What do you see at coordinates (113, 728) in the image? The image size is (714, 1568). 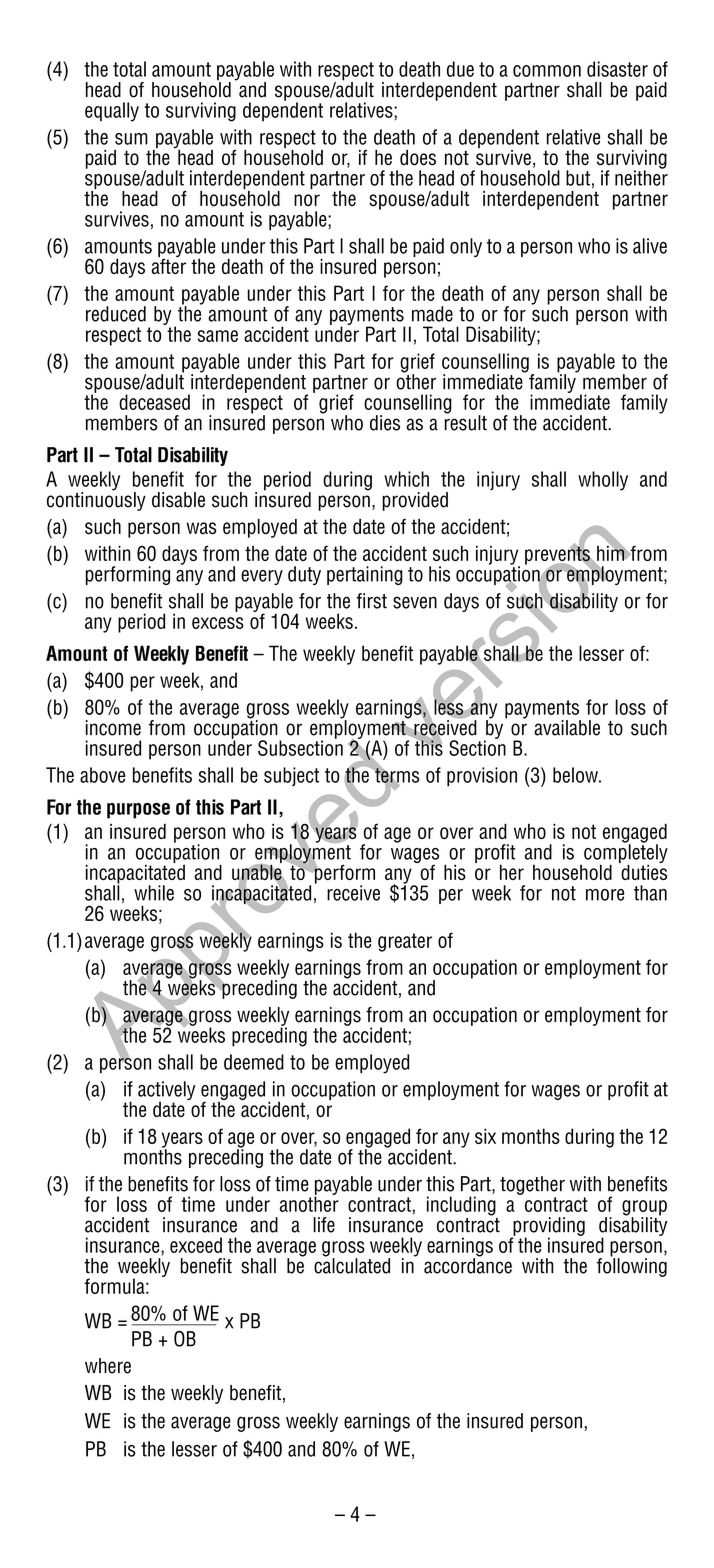 I see `income` at bounding box center [113, 728].
